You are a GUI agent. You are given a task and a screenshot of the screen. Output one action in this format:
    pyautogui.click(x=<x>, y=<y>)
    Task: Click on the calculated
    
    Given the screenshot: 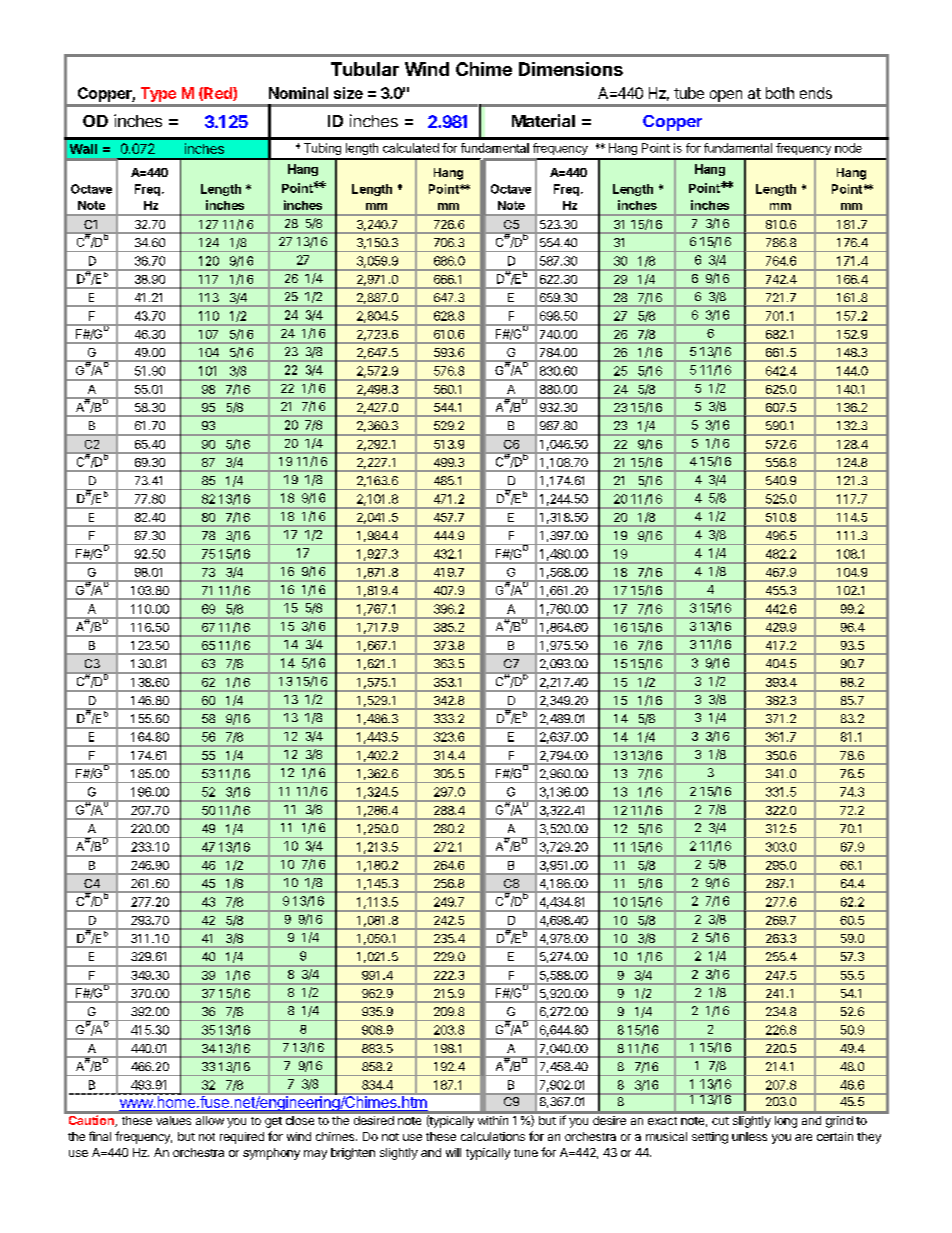 What is the action you would take?
    pyautogui.click(x=411, y=148)
